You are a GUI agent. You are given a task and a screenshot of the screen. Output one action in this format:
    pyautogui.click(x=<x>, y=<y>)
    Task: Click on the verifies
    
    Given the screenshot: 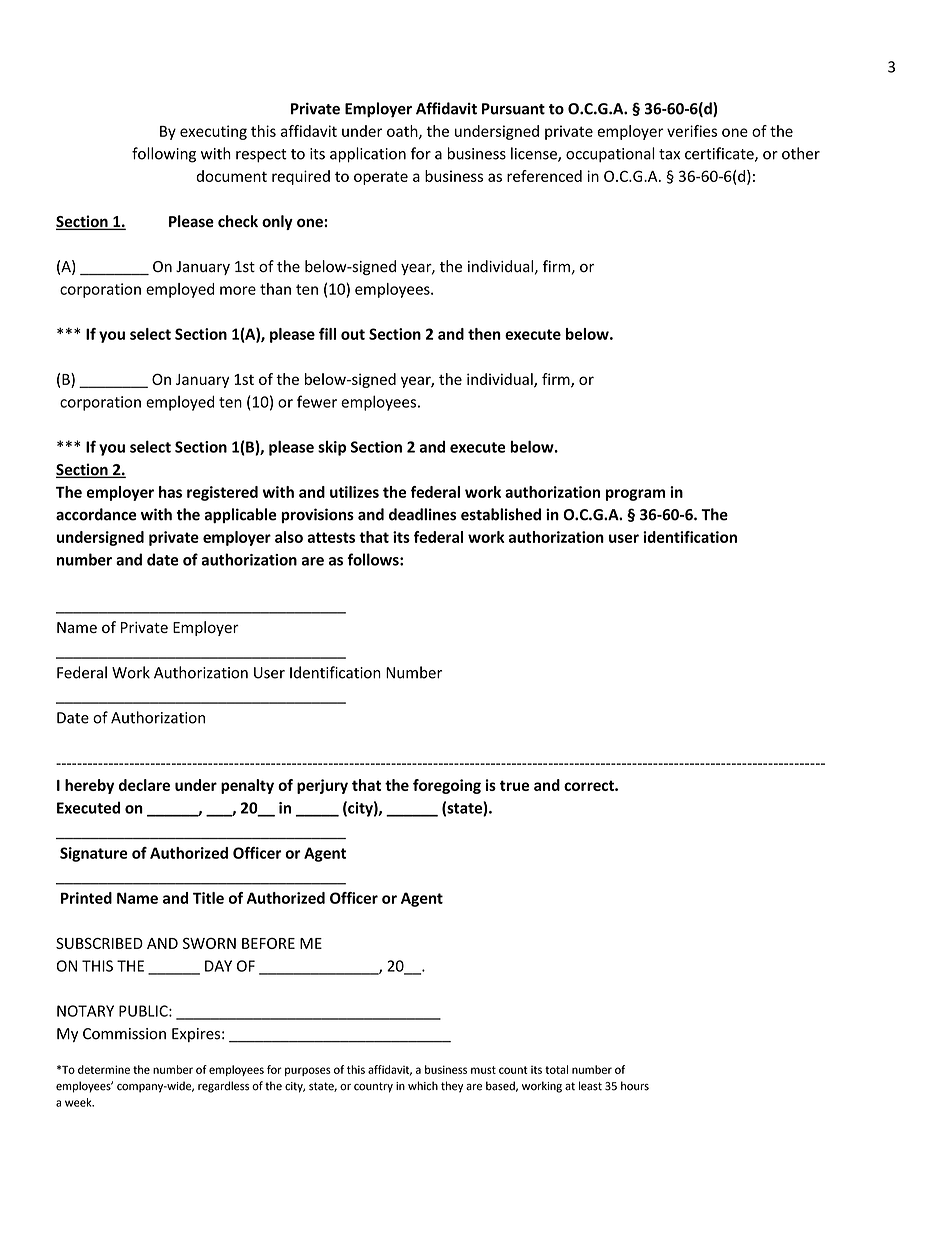 What is the action you would take?
    pyautogui.click(x=692, y=131)
